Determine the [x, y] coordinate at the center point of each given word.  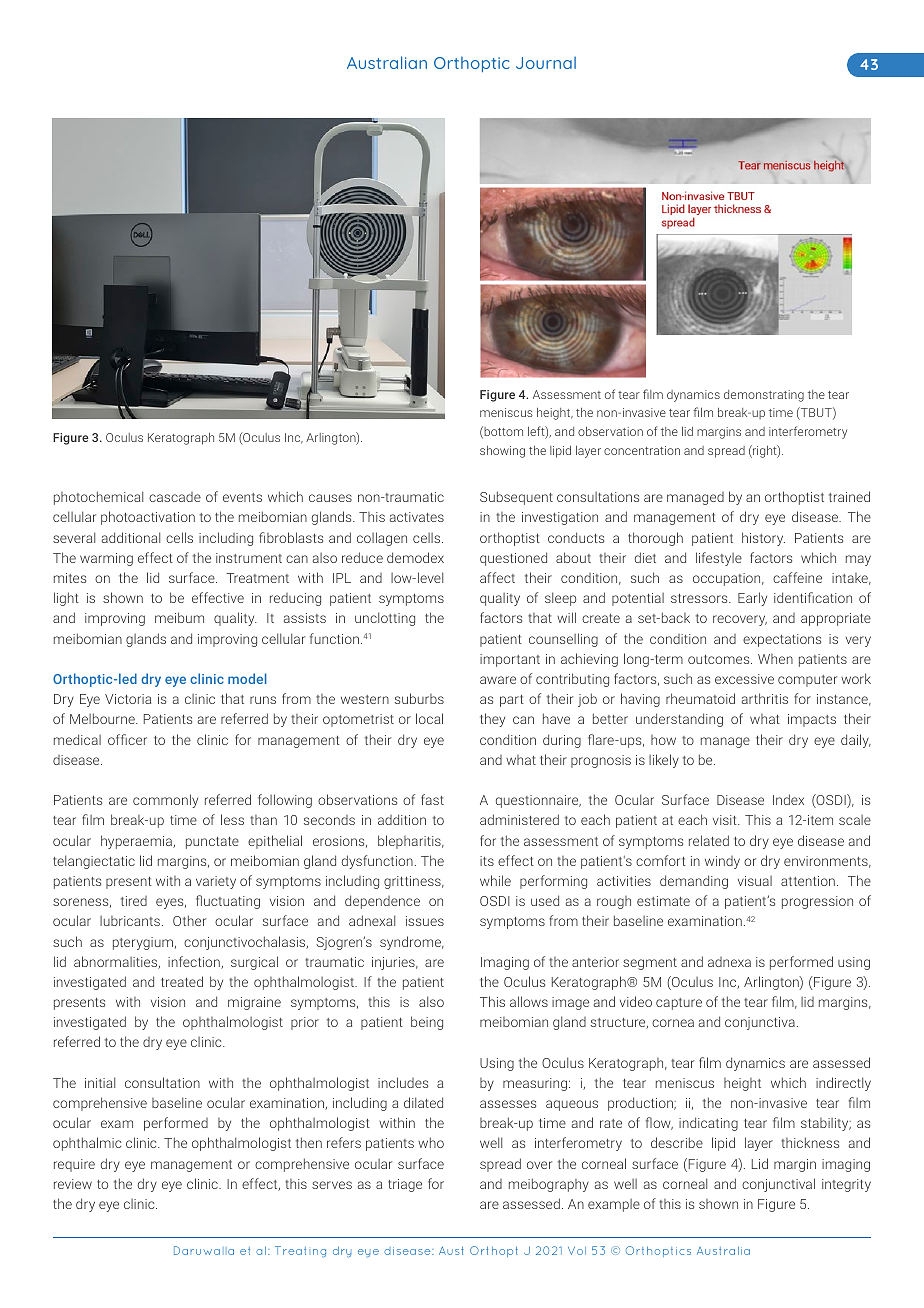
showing [502, 452]
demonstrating [764, 396]
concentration [642, 450]
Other [189, 920]
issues [425, 921]
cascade [175, 497]
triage [405, 1185]
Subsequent [516, 498]
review [73, 1184]
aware [498, 680]
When [775, 659]
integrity [846, 1185]
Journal [546, 63]
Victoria [128, 699]
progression [817, 902]
